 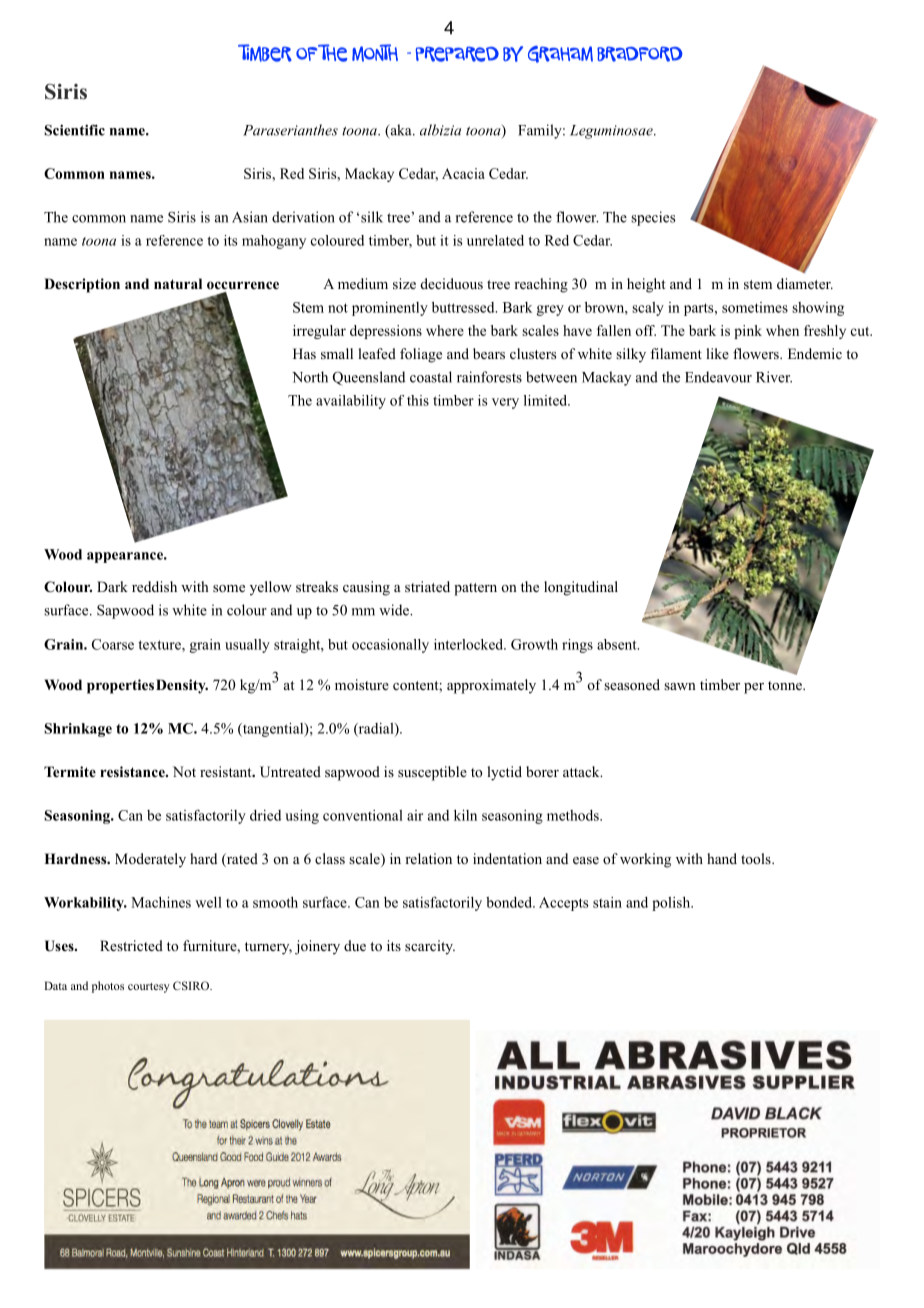 I want to click on striated, so click(x=427, y=586).
